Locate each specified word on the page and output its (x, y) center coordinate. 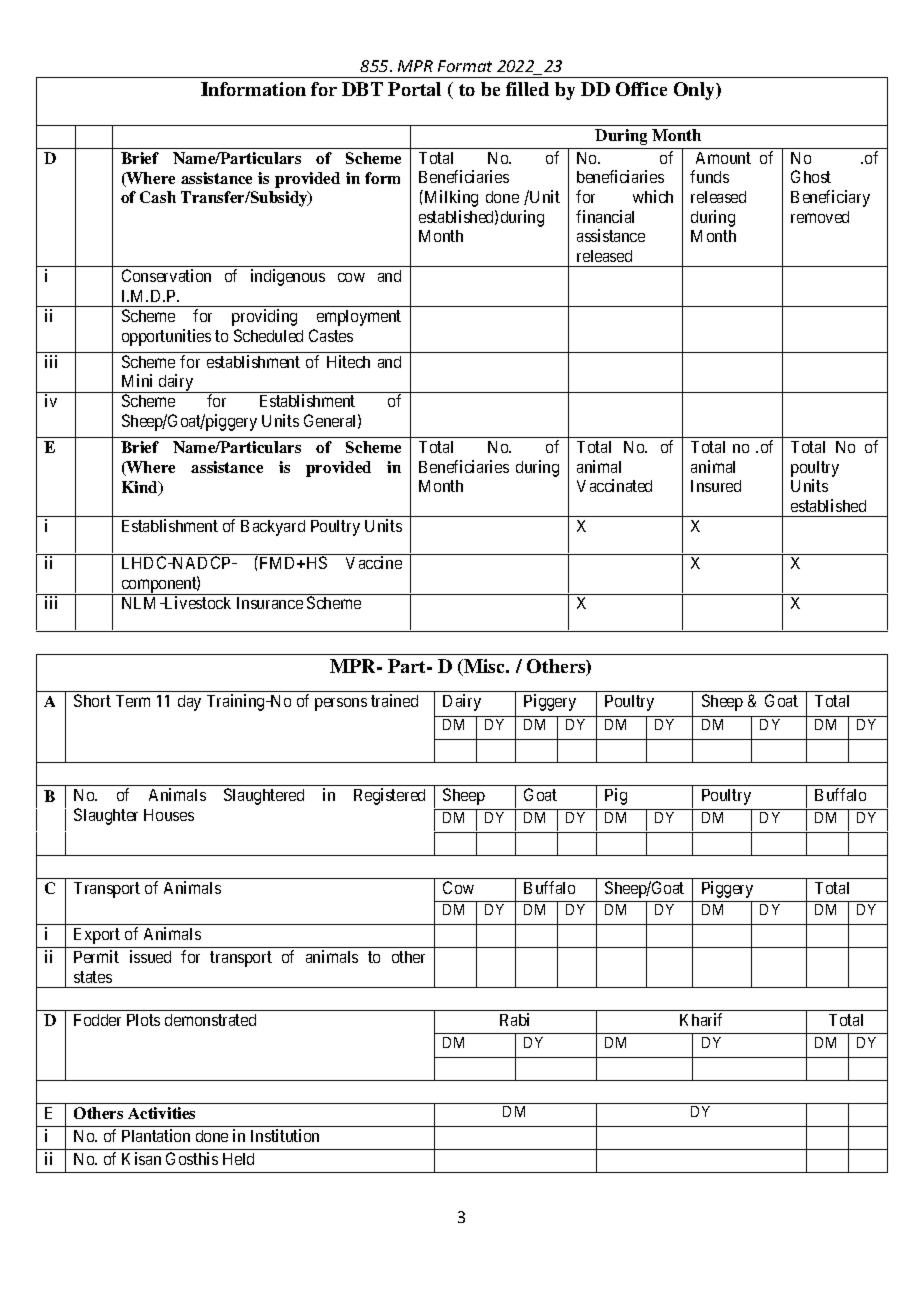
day (189, 703)
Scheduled (268, 335)
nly (703, 91)
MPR (415, 66)
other (408, 957)
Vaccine (374, 562)
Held (238, 1159)
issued (150, 956)
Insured (716, 486)
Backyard (273, 528)
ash (163, 197)
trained (394, 700)
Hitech (348, 361)
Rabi (514, 1019)
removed (820, 217)
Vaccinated (614, 485)
